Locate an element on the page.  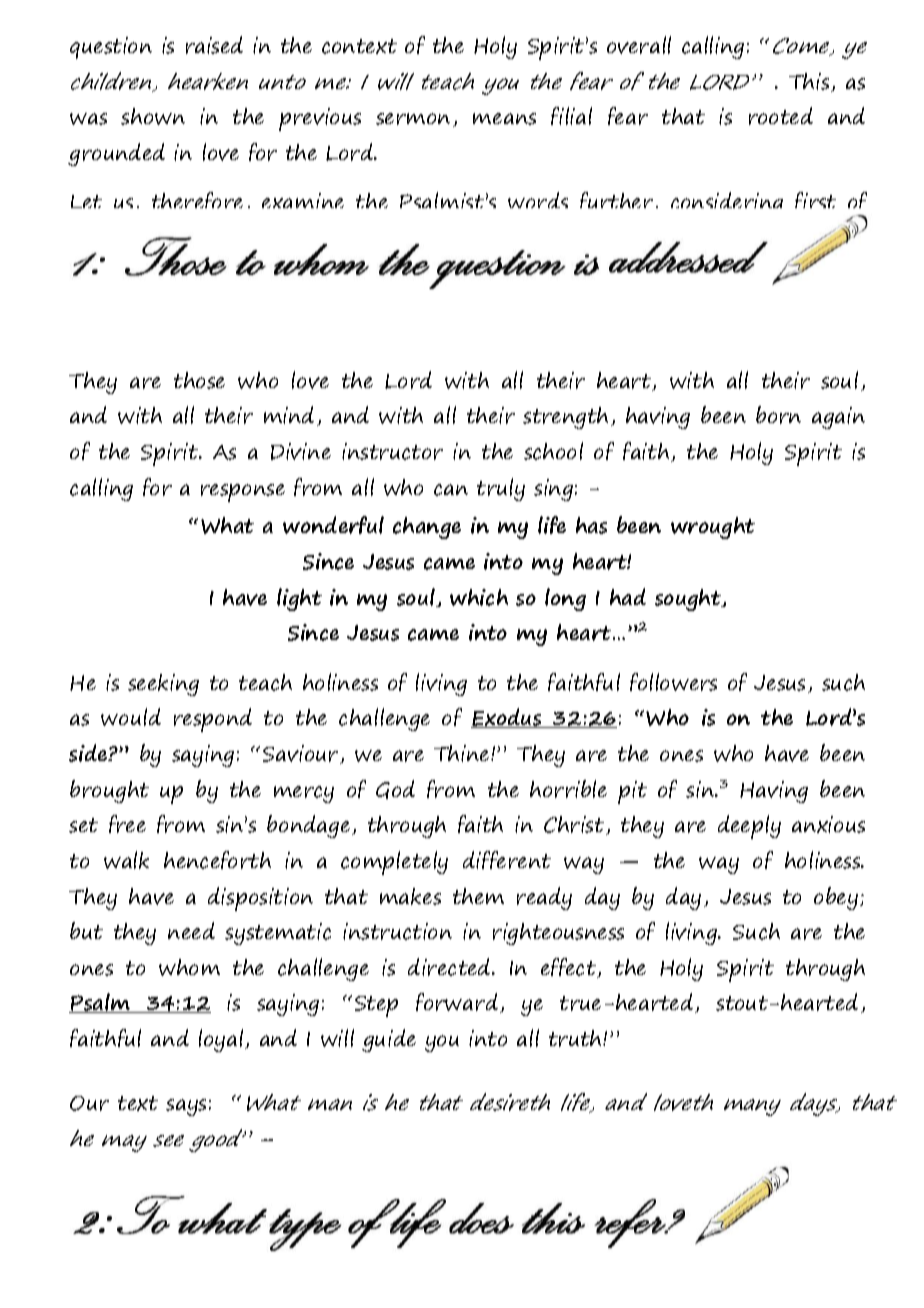
shown is located at coordinates (153, 116).
